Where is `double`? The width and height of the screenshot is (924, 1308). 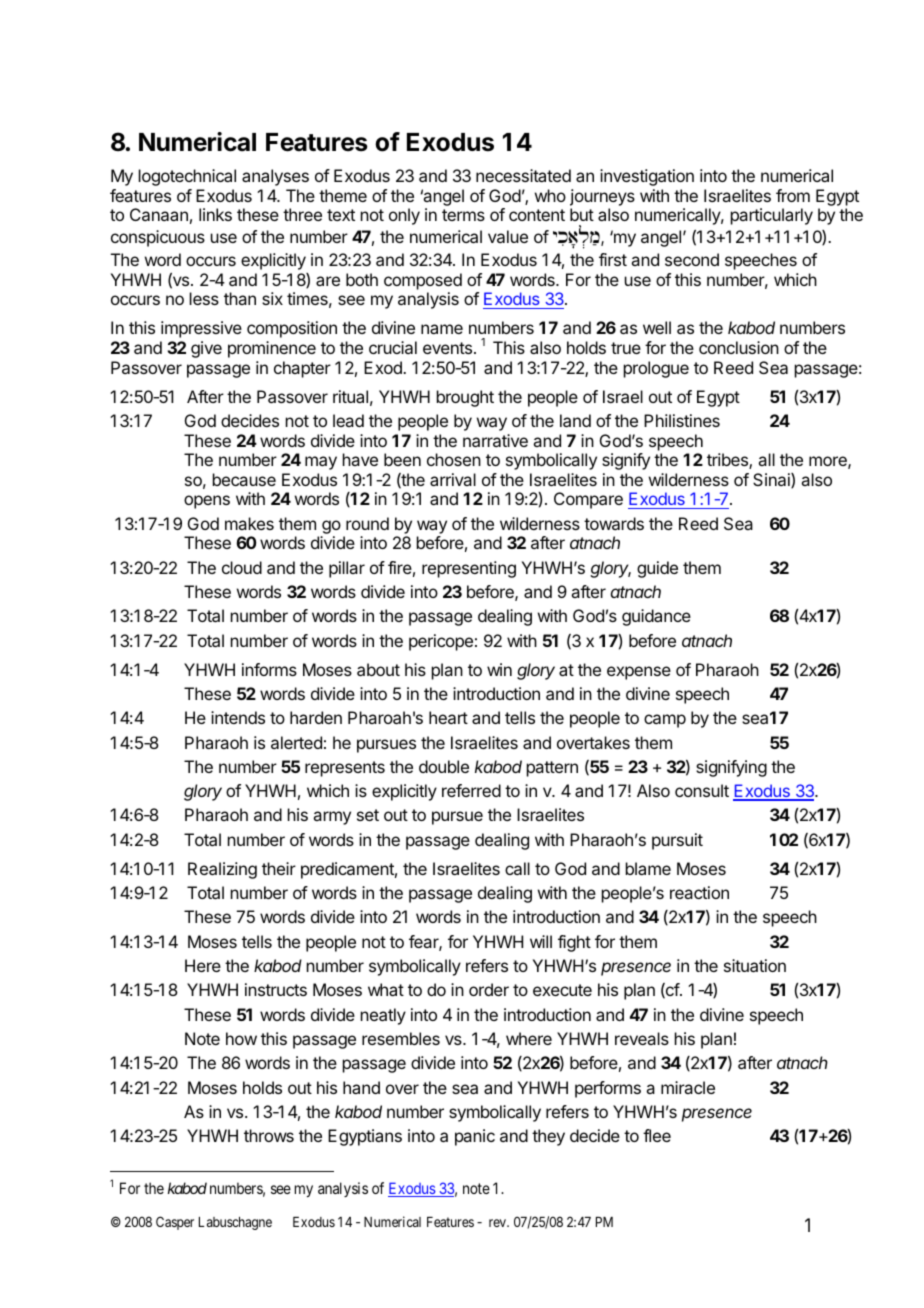
double is located at coordinates (444, 766).
